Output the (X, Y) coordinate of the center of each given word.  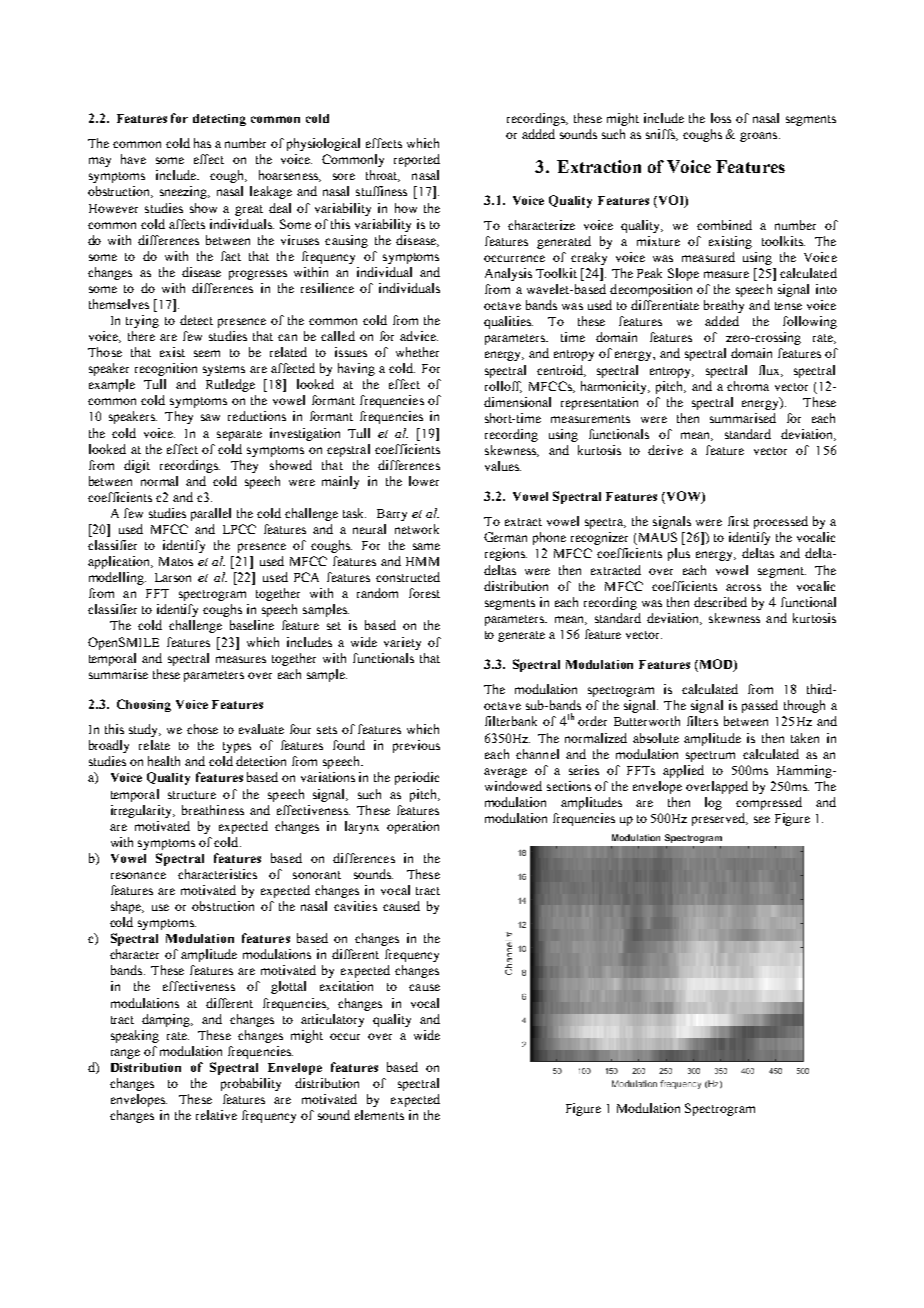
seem (207, 353)
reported (417, 160)
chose (202, 729)
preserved (720, 819)
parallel (211, 514)
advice (419, 336)
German (505, 537)
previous (416, 746)
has (202, 143)
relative (216, 1115)
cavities (355, 906)
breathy (724, 306)
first (738, 521)
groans (760, 137)
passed (760, 706)
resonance (138, 875)
